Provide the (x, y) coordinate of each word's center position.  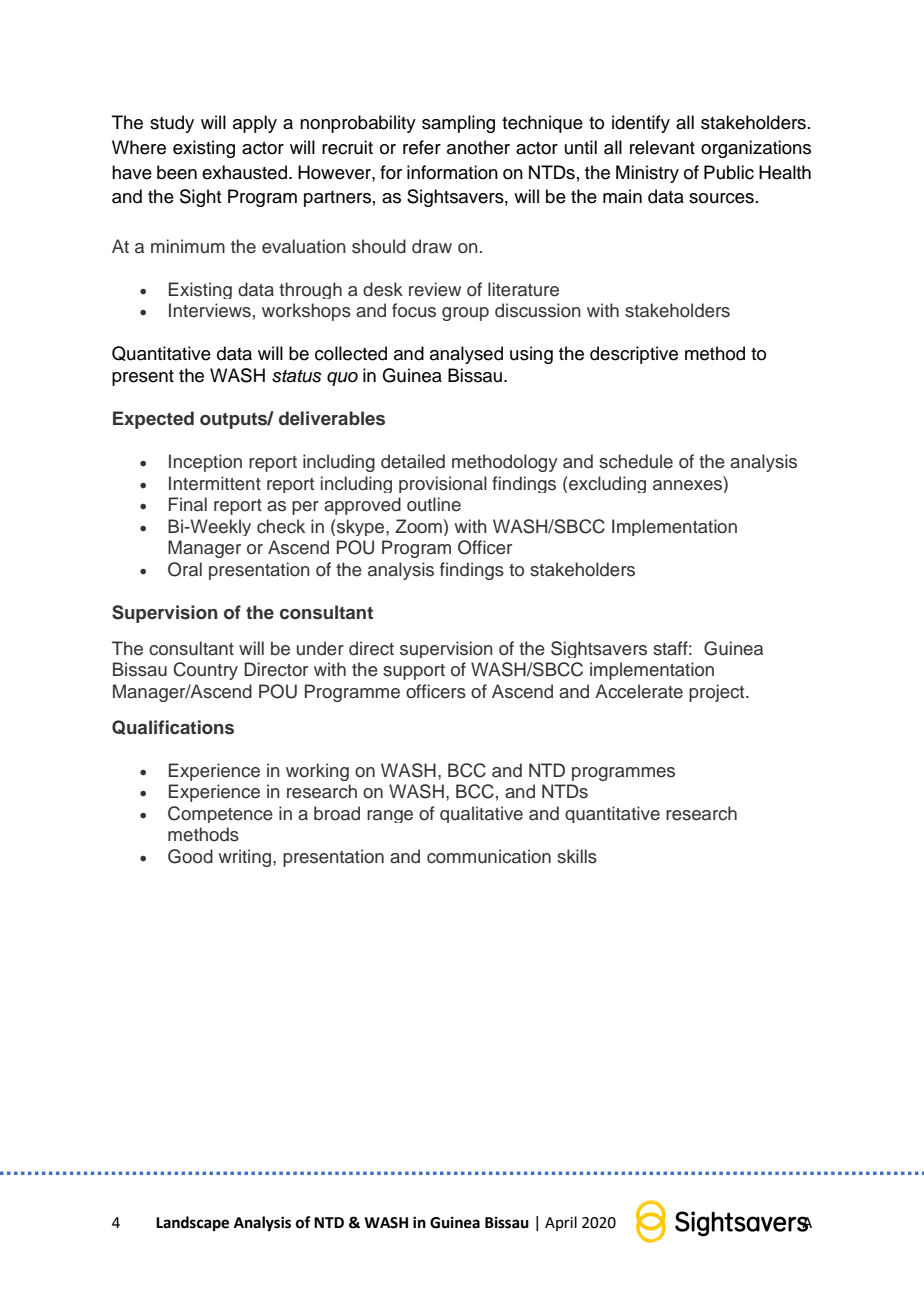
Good (190, 856)
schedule (636, 461)
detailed (413, 461)
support (414, 672)
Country (205, 671)
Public (729, 172)
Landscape (192, 1224)
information (452, 172)
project (718, 693)
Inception (205, 463)
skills (577, 856)
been (177, 172)
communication (489, 856)
